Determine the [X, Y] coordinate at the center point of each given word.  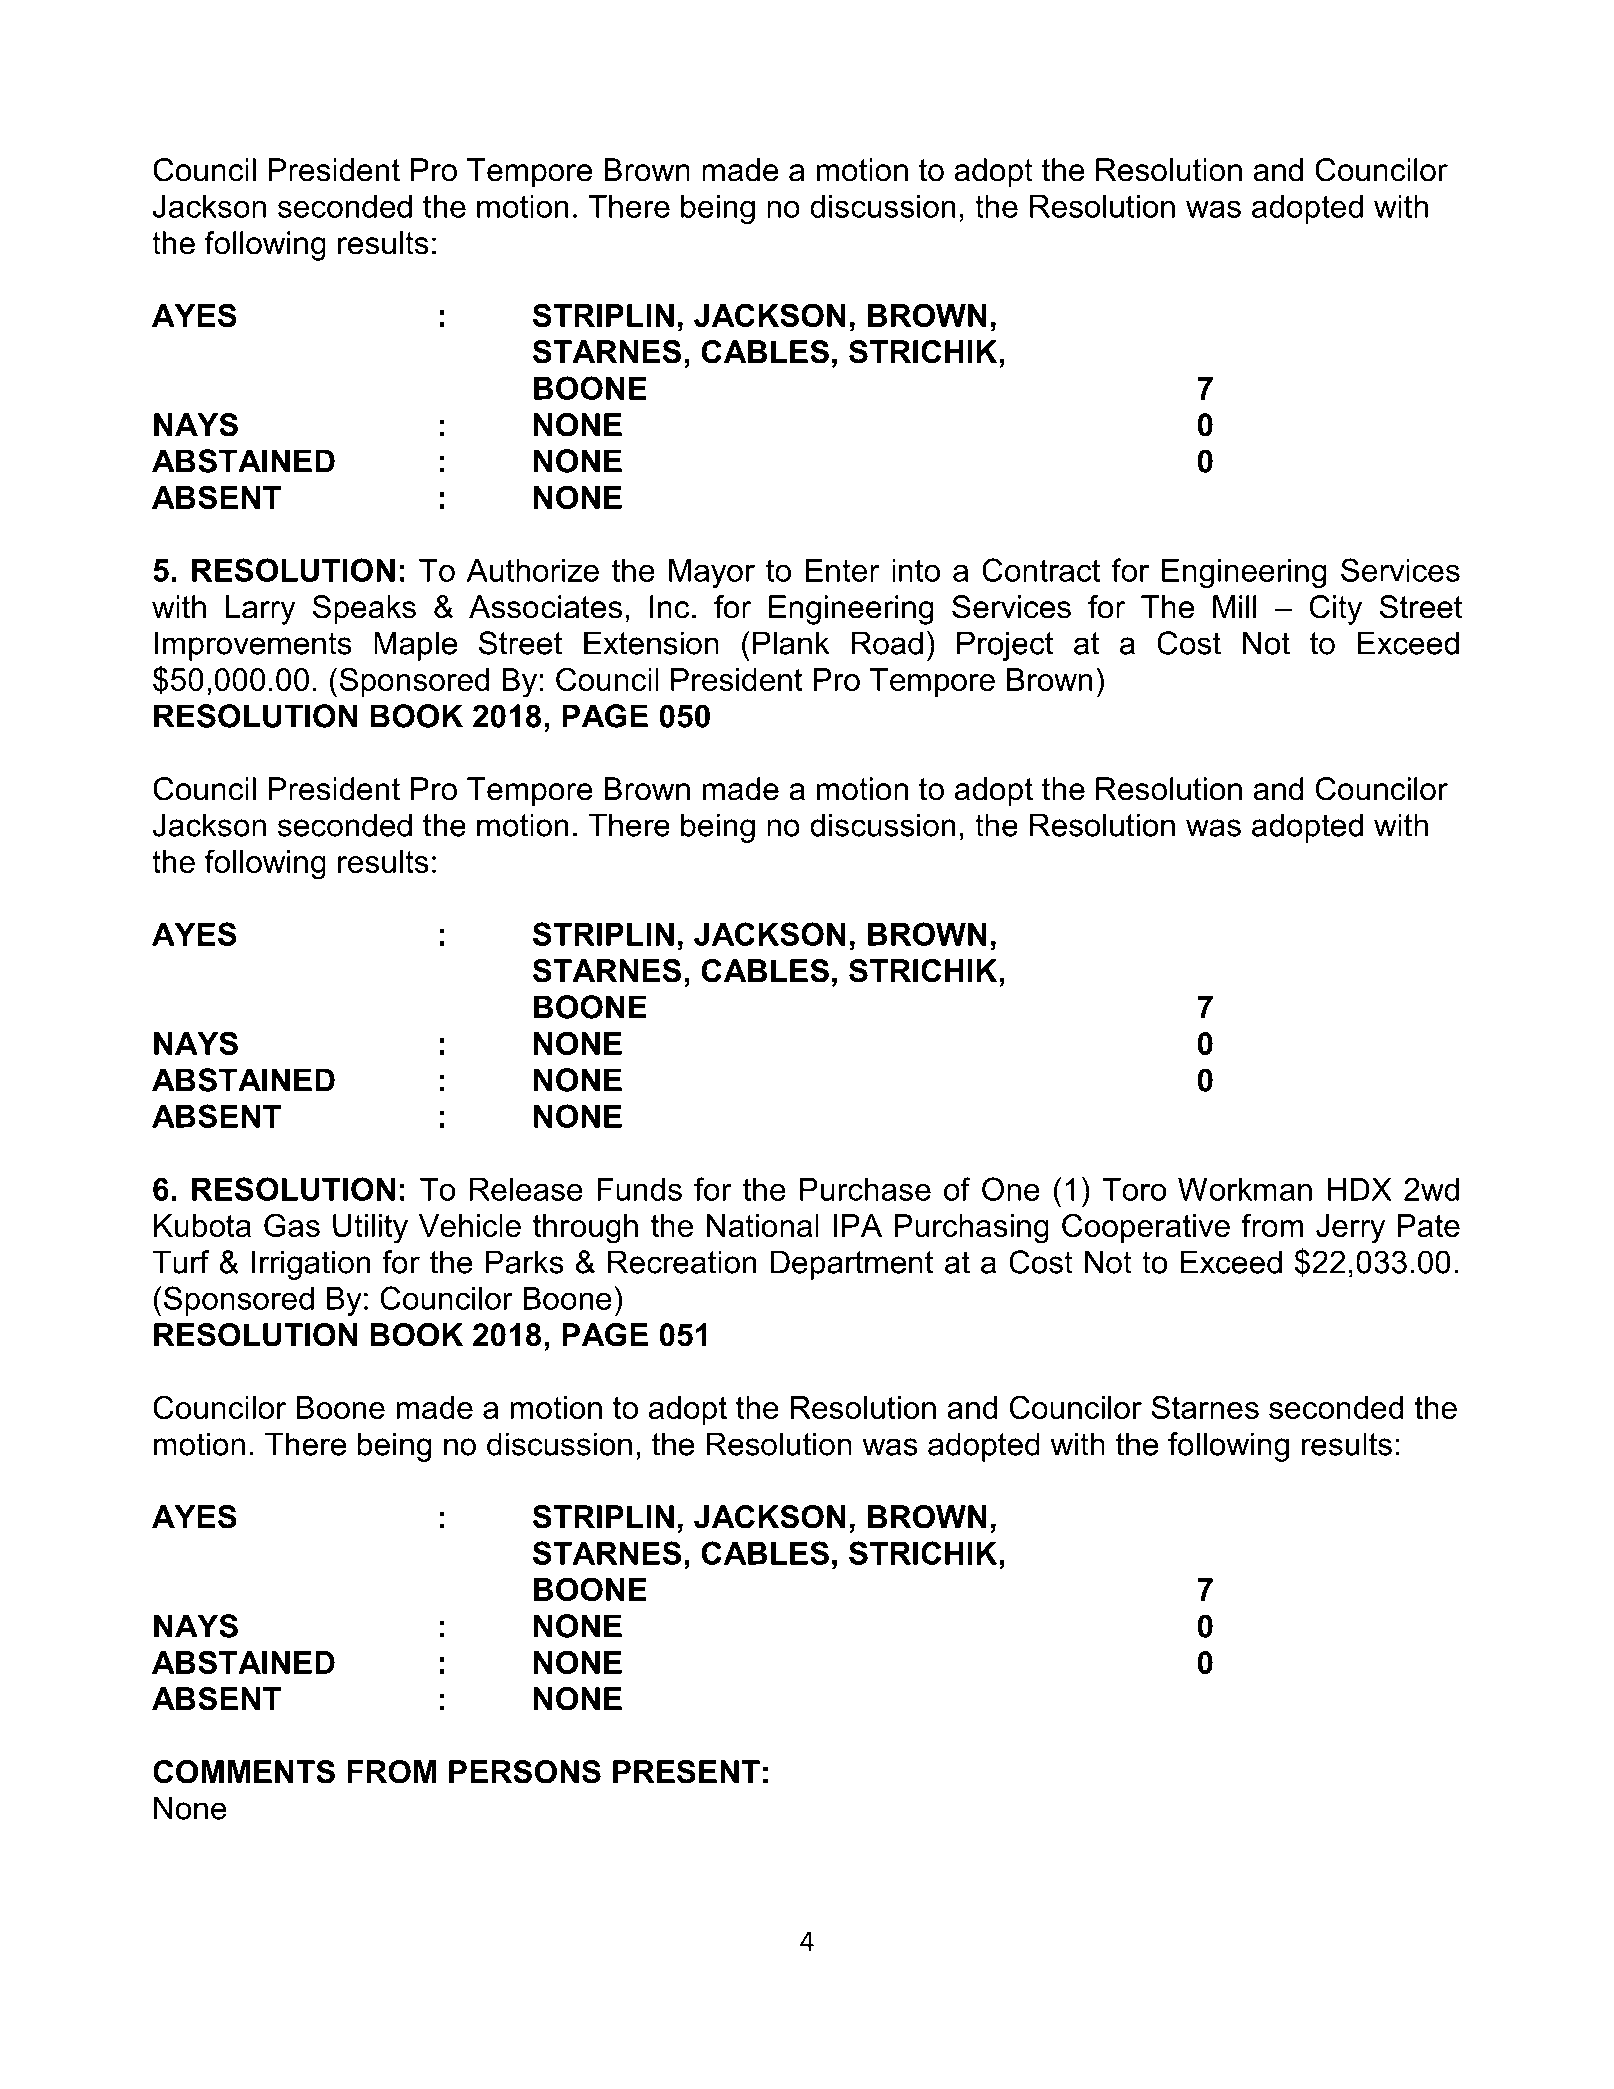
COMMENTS [244, 1772]
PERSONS [525, 1772]
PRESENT [686, 1772]
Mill [1234, 606]
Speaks [364, 610]
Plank [791, 643]
